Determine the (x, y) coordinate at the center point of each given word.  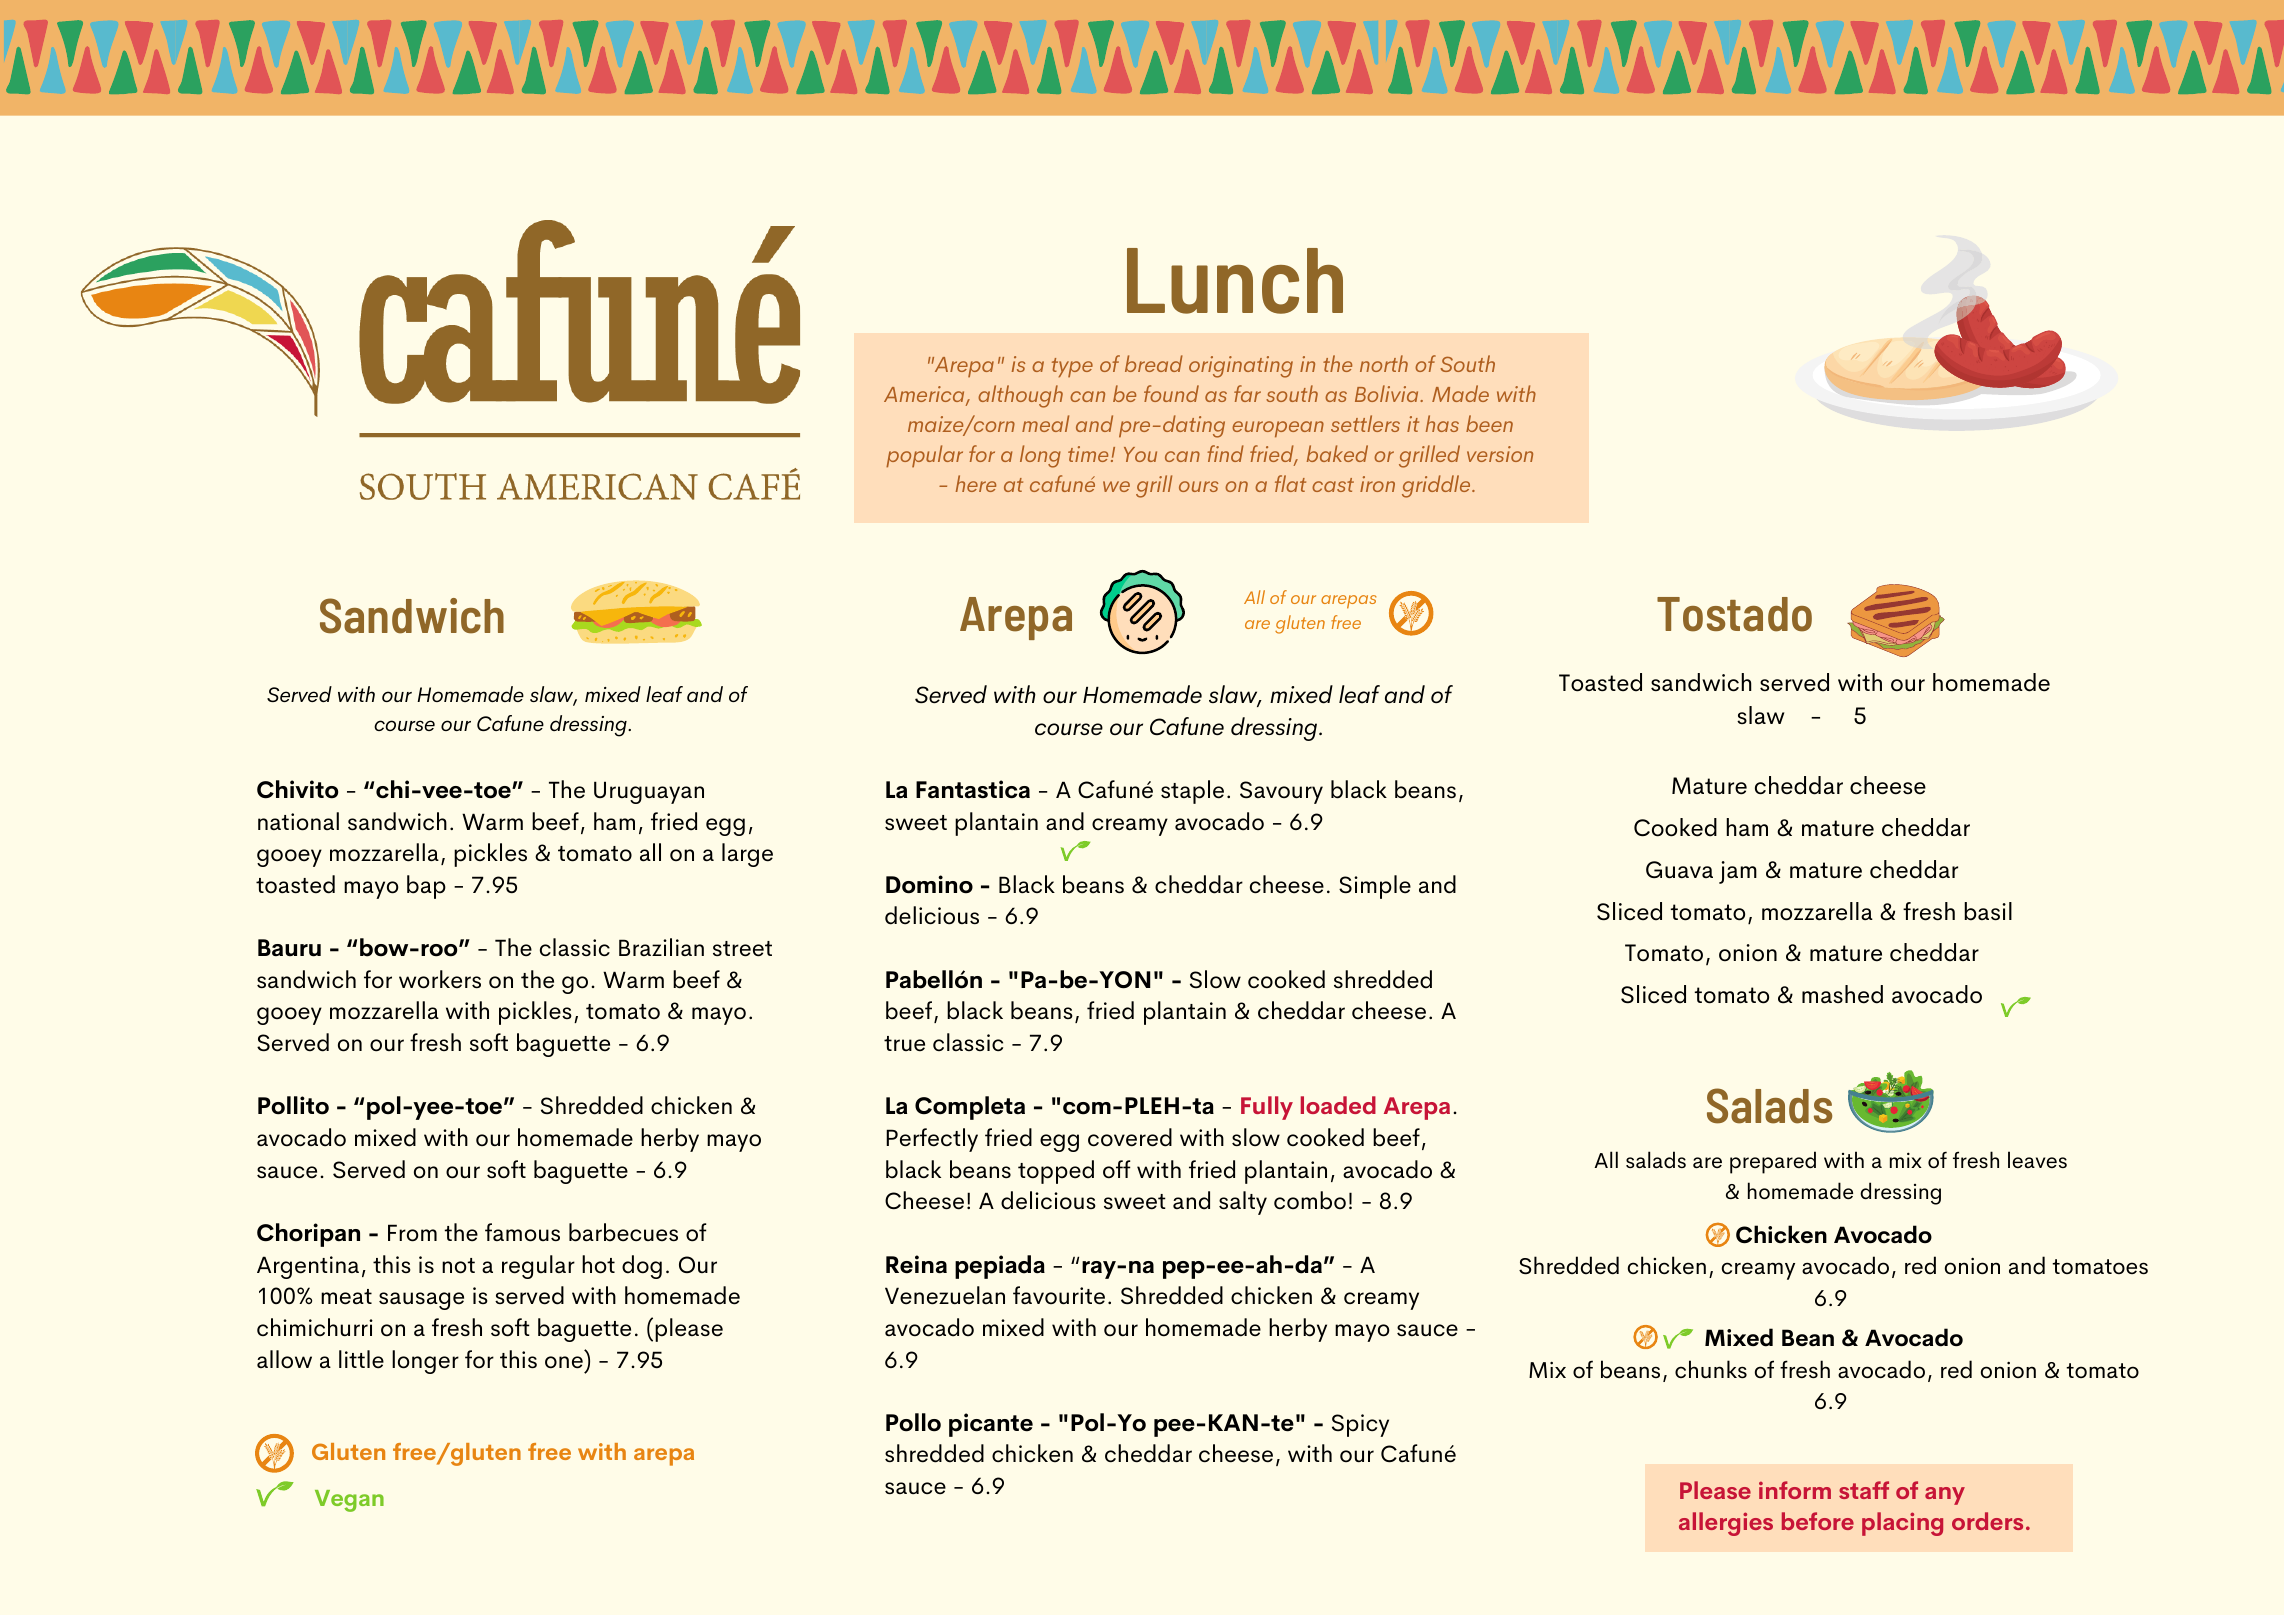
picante (991, 1425)
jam (1738, 872)
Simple (1375, 887)
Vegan (349, 1501)
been (1489, 423)
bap (426, 887)
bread (1154, 363)
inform (1795, 1490)
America (925, 395)
